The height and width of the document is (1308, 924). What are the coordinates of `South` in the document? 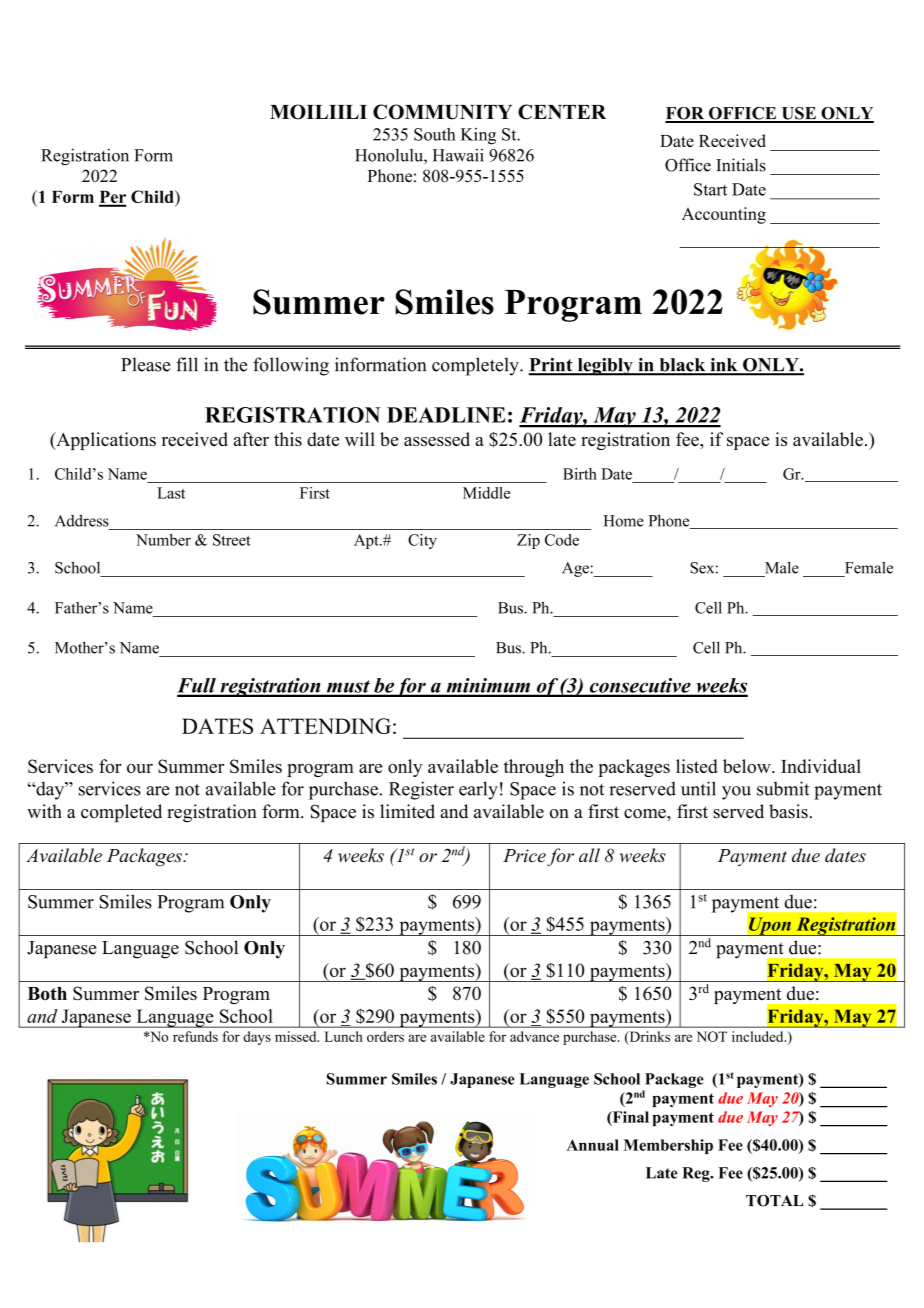 It's located at (435, 134).
